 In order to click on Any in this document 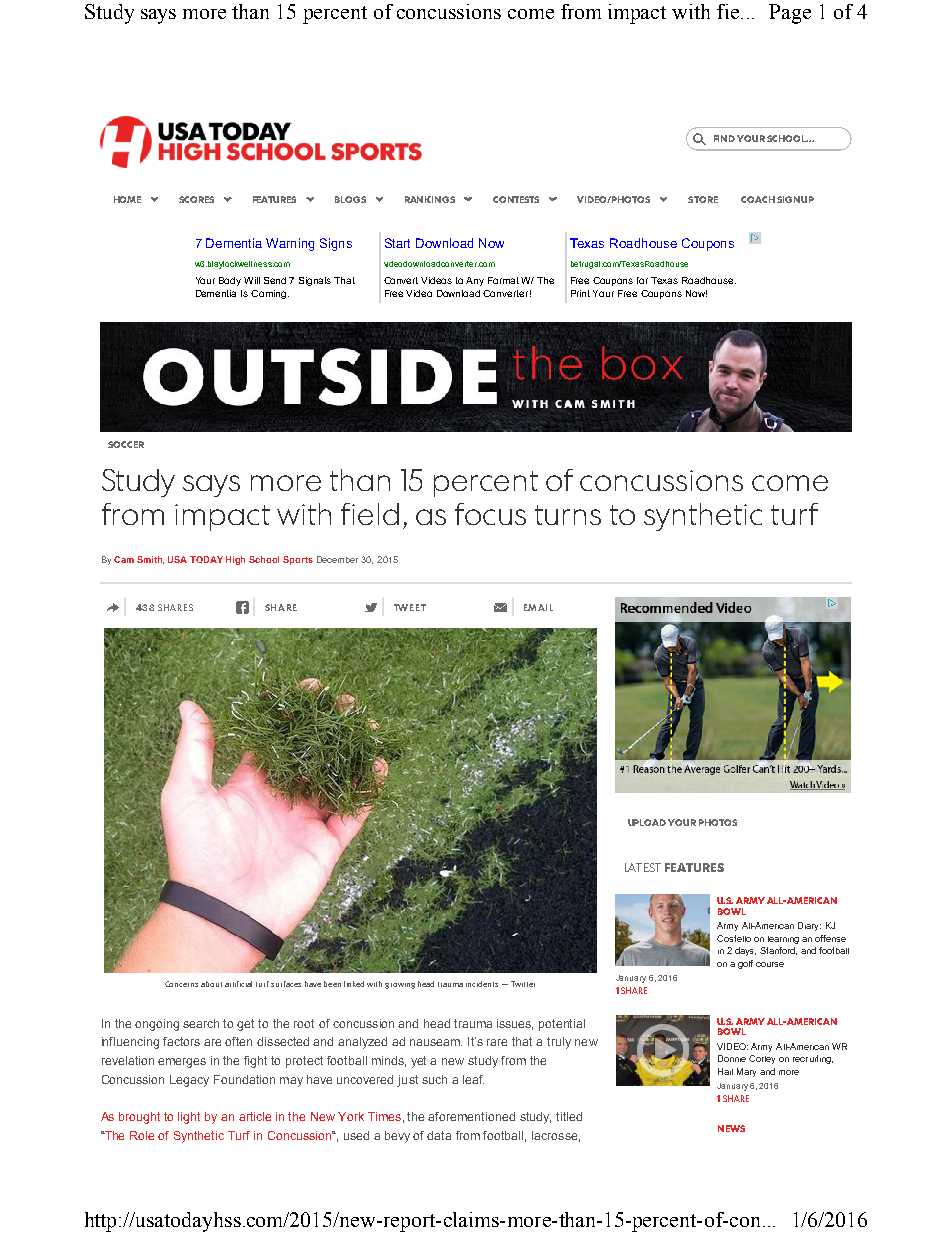, I will do `click(475, 281)`.
